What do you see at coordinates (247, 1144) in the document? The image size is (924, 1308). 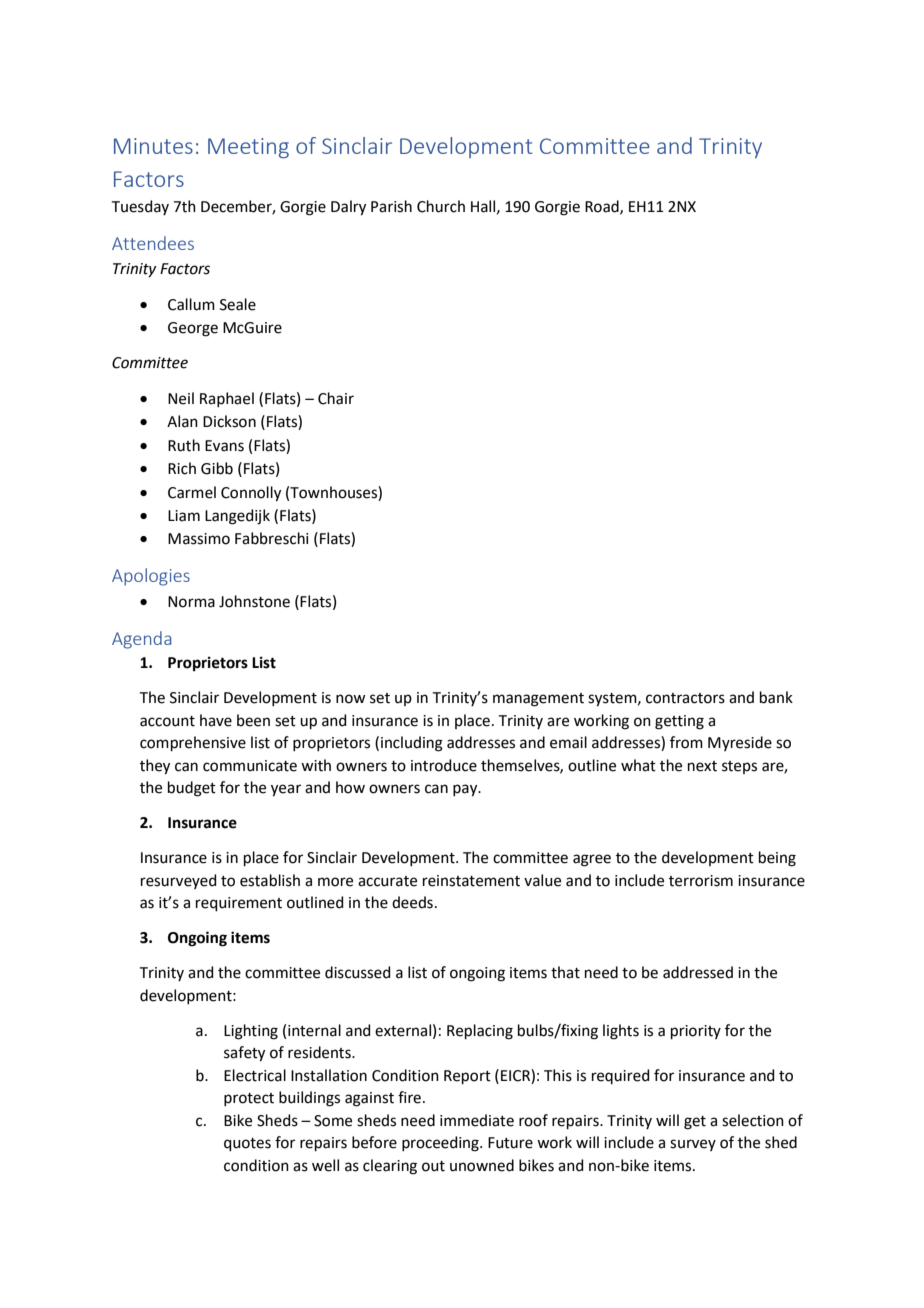 I see `quotes` at bounding box center [247, 1144].
